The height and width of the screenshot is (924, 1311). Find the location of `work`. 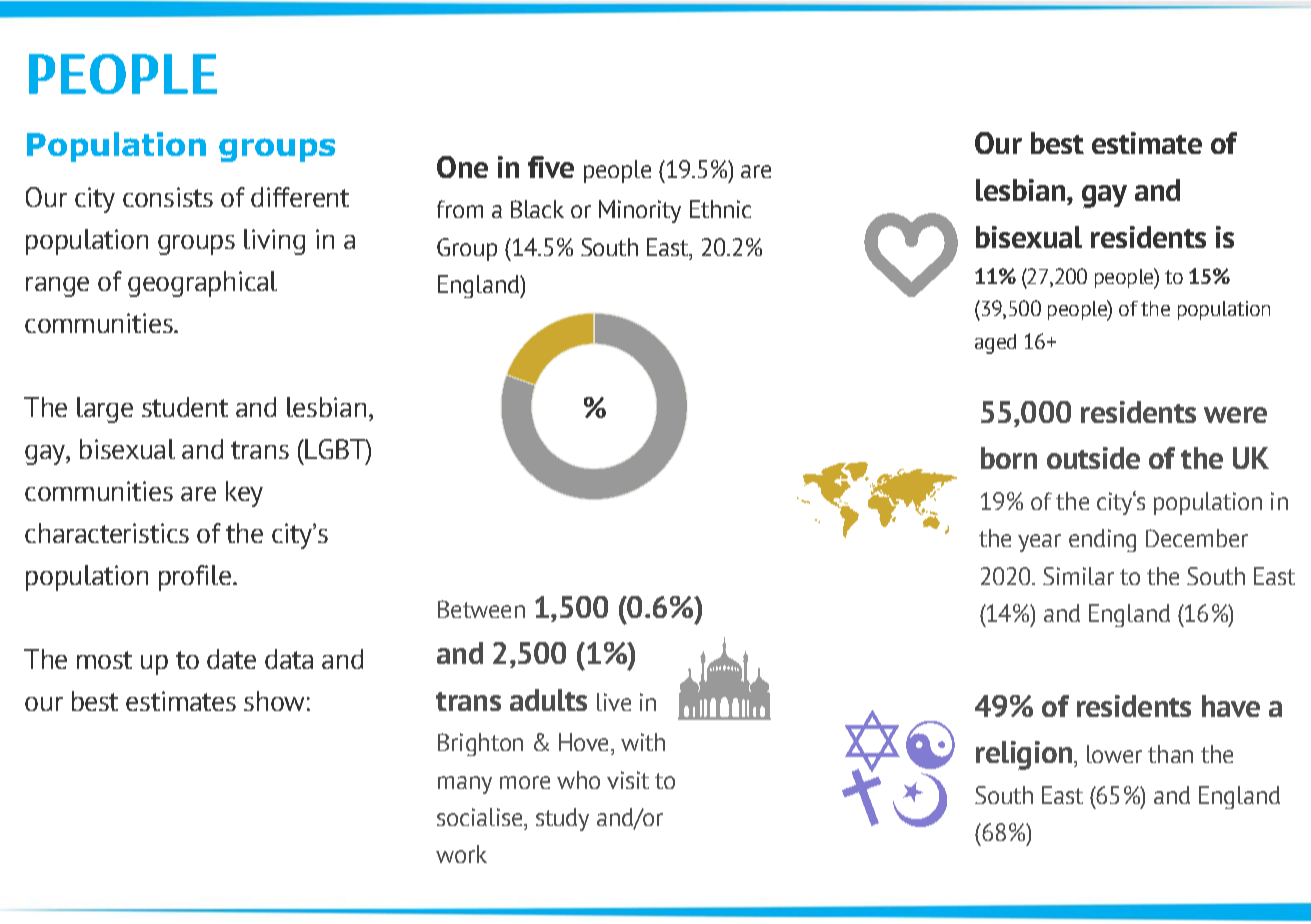

work is located at coordinates (461, 854).
